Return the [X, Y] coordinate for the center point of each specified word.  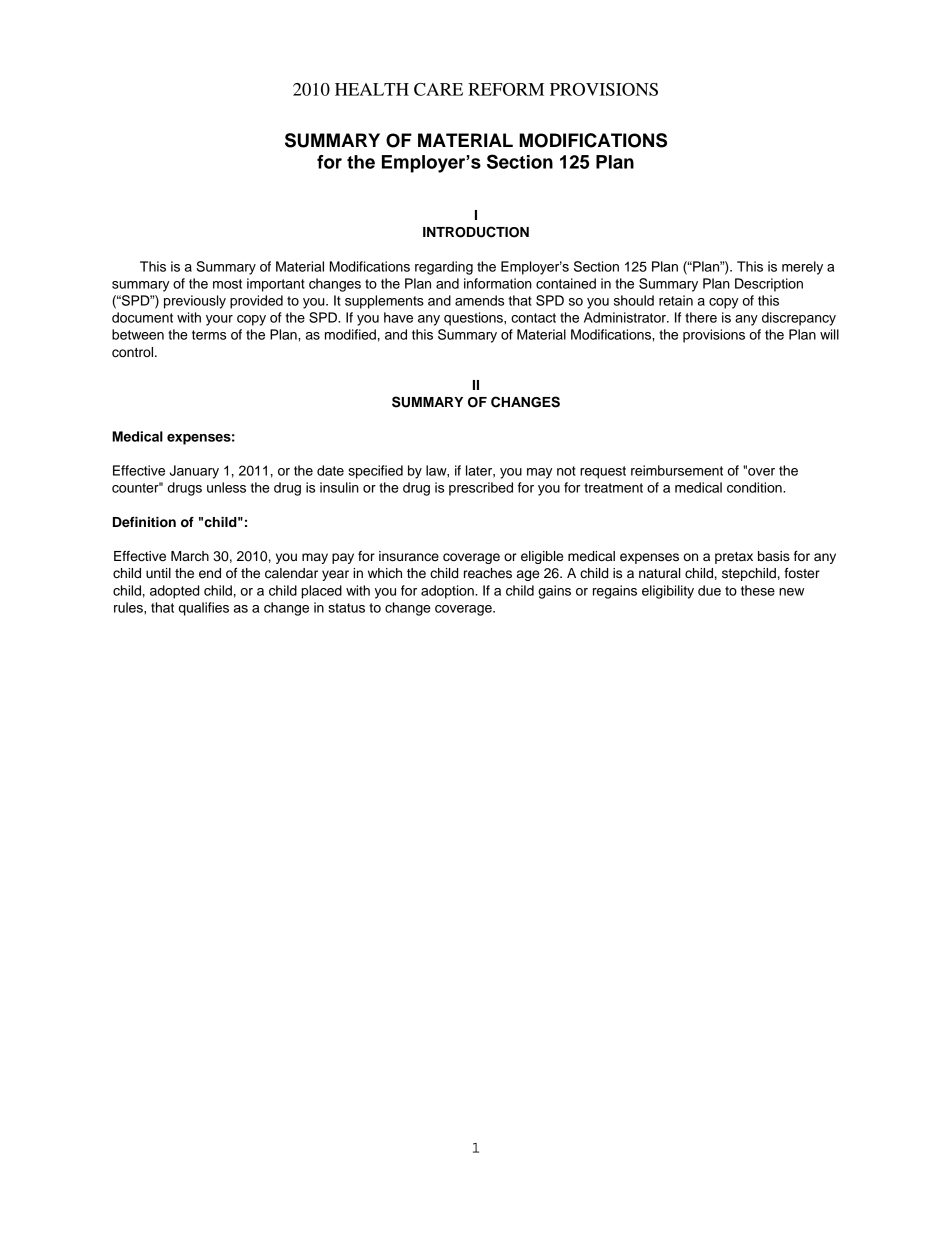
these [758, 590]
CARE [438, 89]
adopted [174, 592]
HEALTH [372, 89]
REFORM [506, 89]
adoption [448, 592]
